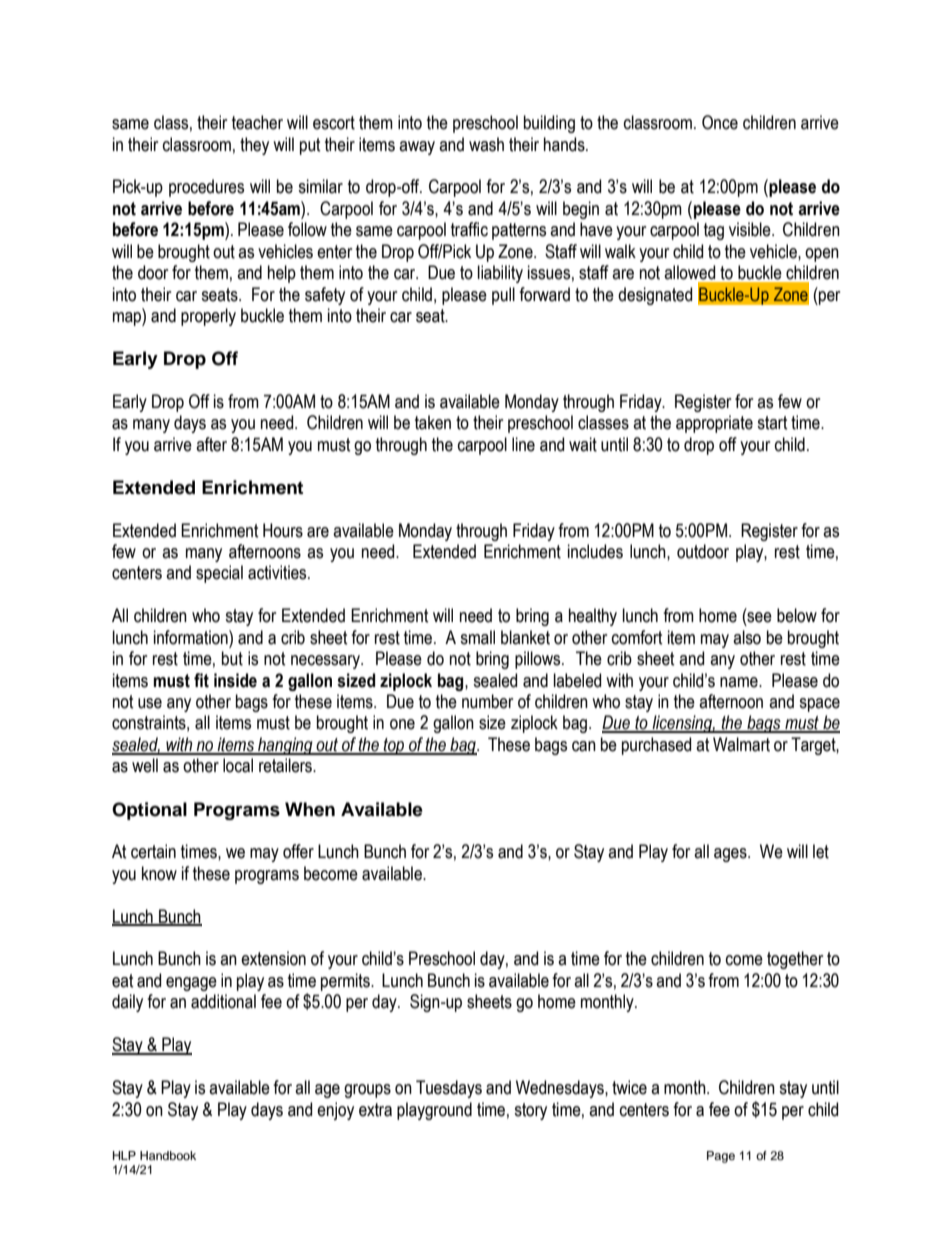 The width and height of the screenshot is (952, 1233). What do you see at coordinates (192, 637) in the screenshot?
I see `information` at bounding box center [192, 637].
